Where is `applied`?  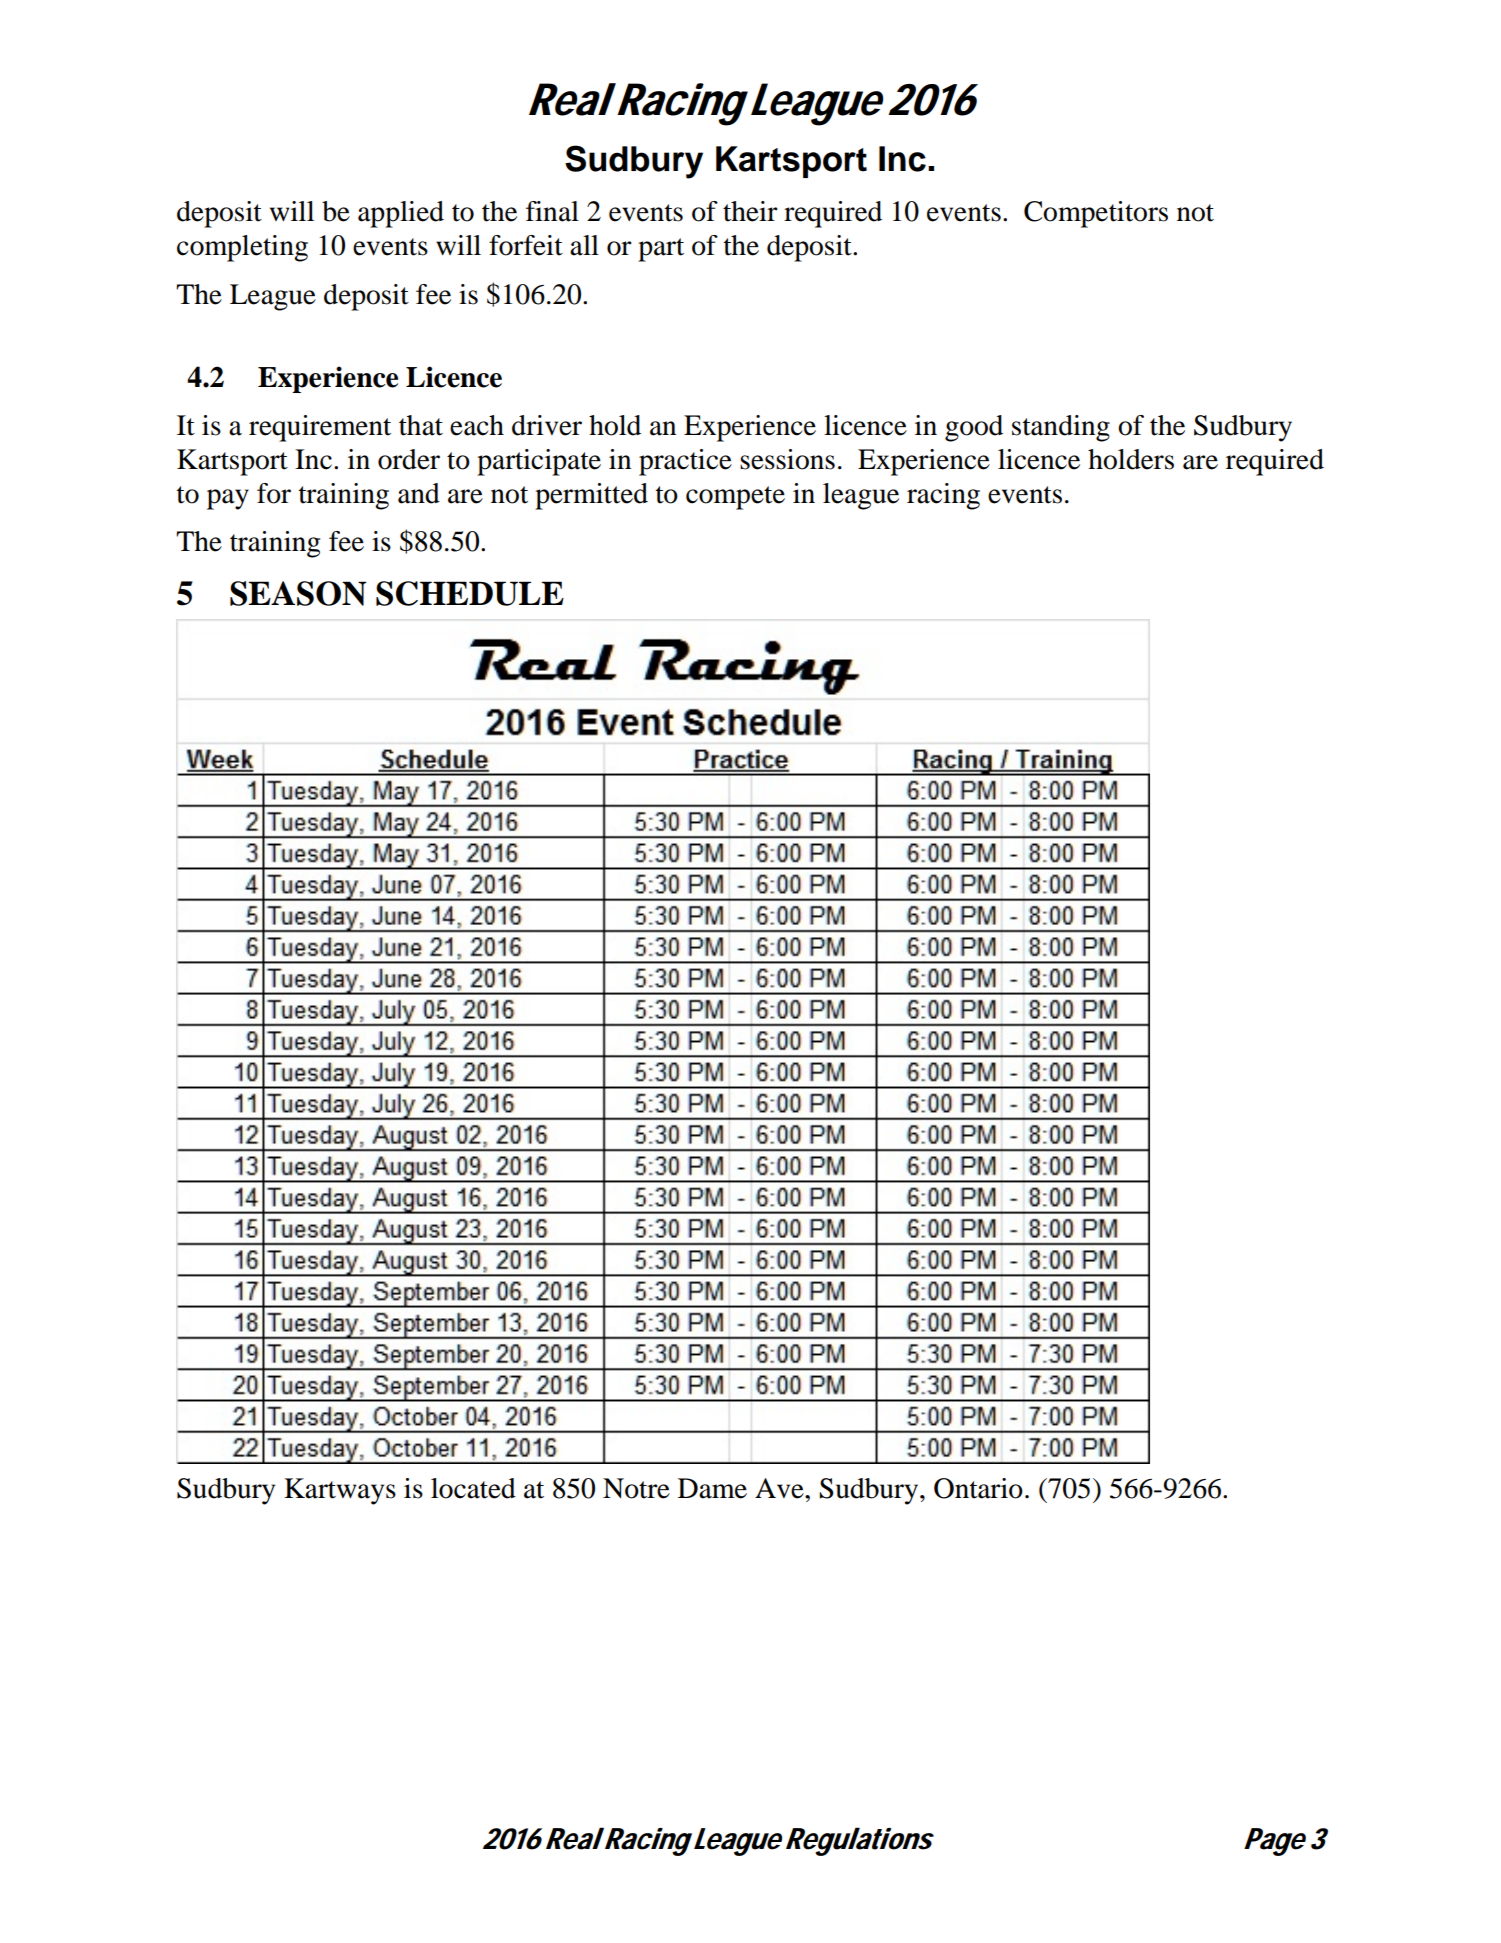 applied is located at coordinates (401, 214).
